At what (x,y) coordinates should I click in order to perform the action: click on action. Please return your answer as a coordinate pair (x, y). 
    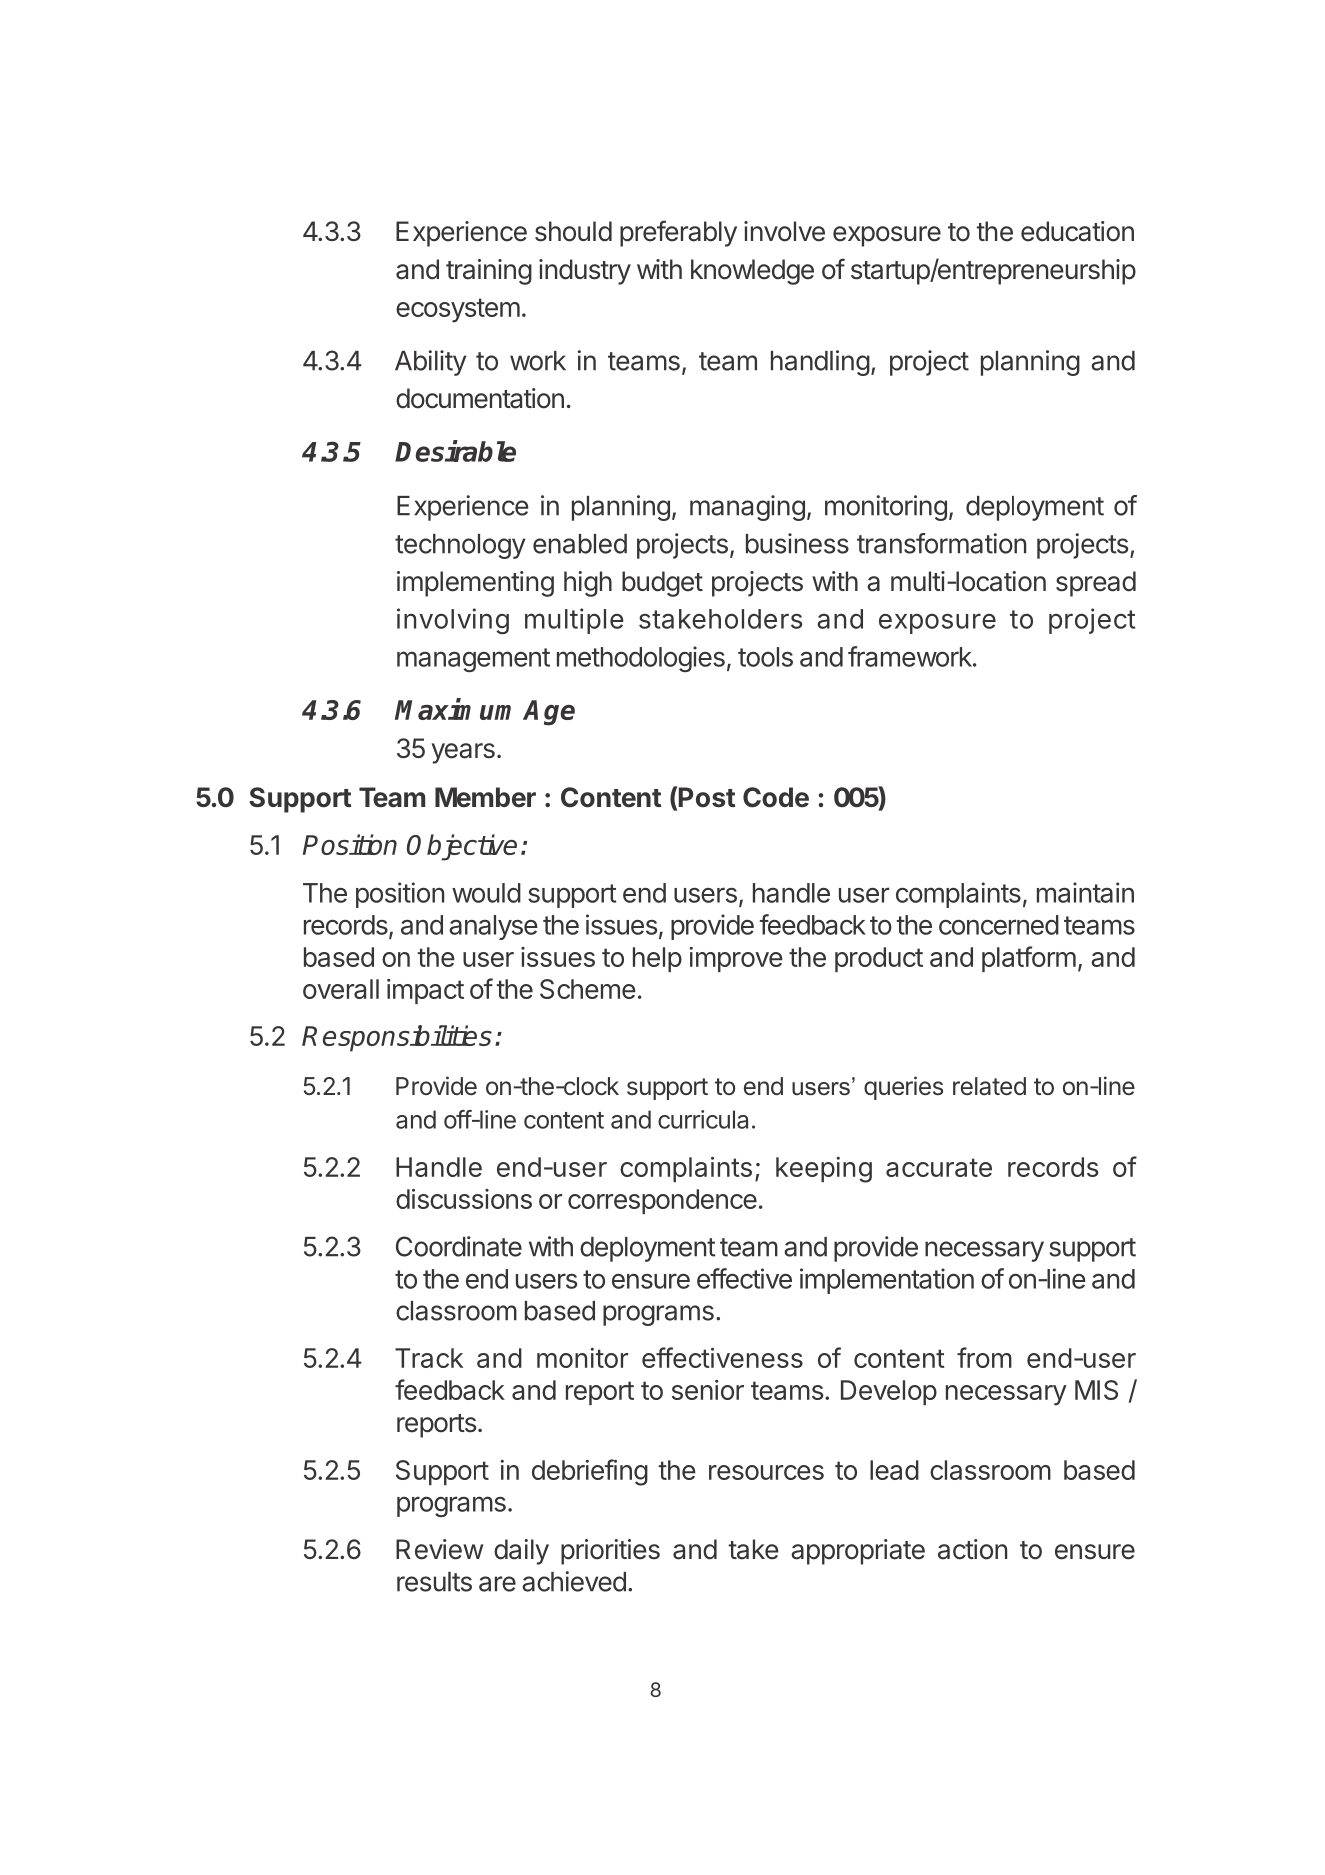
    Looking at the image, I should click on (972, 1549).
